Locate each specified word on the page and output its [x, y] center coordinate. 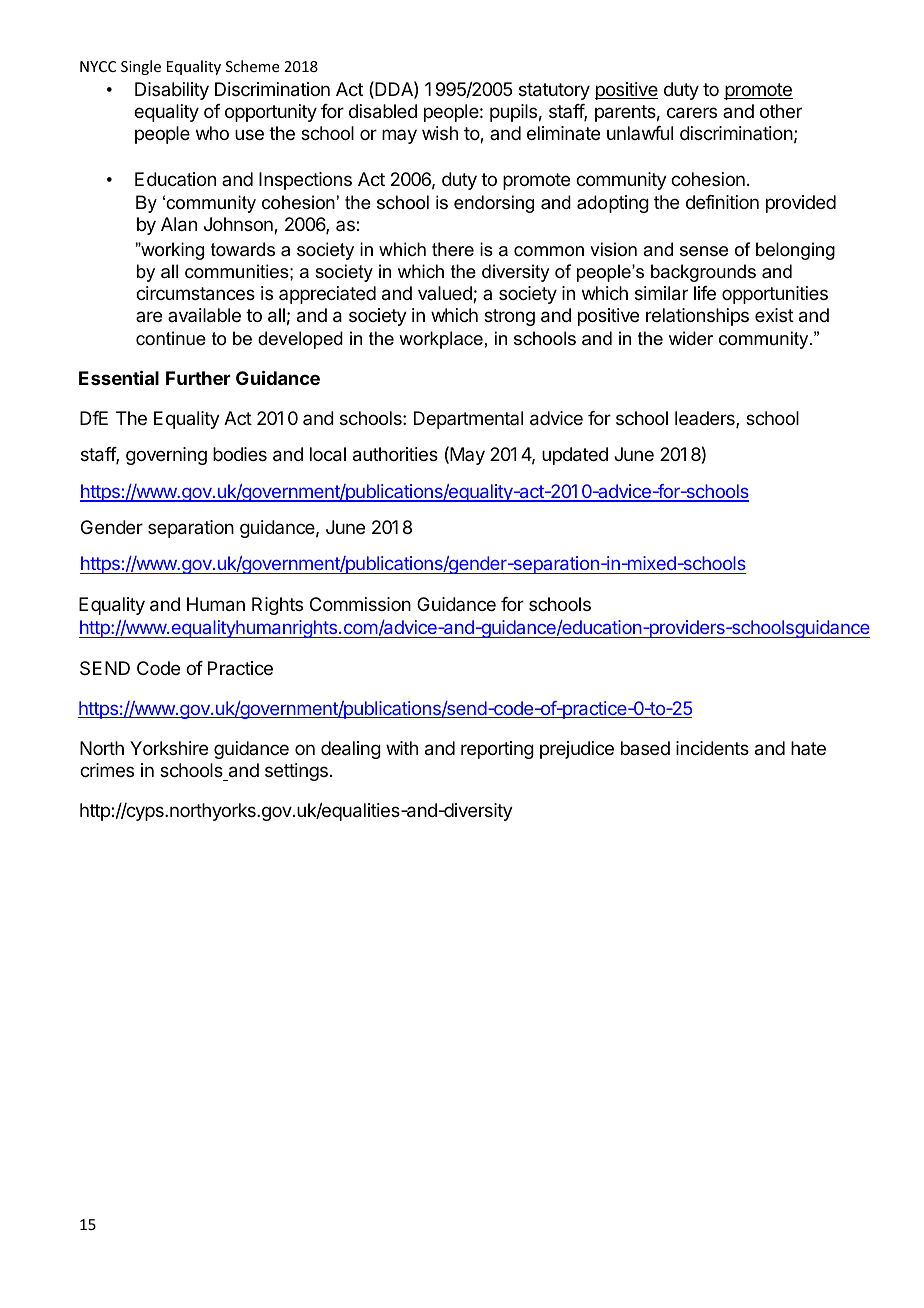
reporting [497, 750]
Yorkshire [169, 748]
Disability [172, 91]
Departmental [468, 420]
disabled [383, 111]
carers [692, 113]
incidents [712, 748]
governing [166, 456]
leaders [706, 419]
